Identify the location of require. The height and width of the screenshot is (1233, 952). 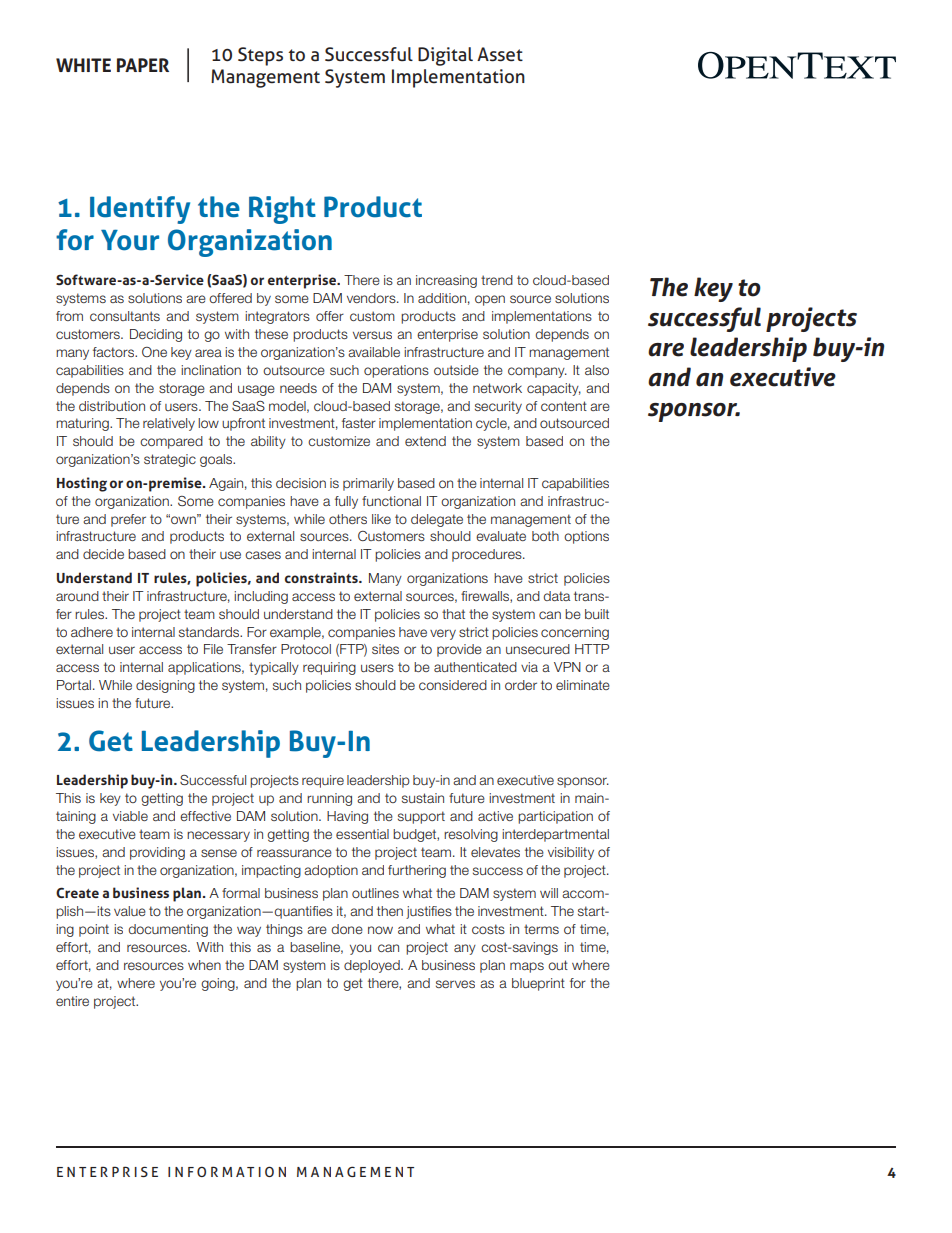
(323, 781).
